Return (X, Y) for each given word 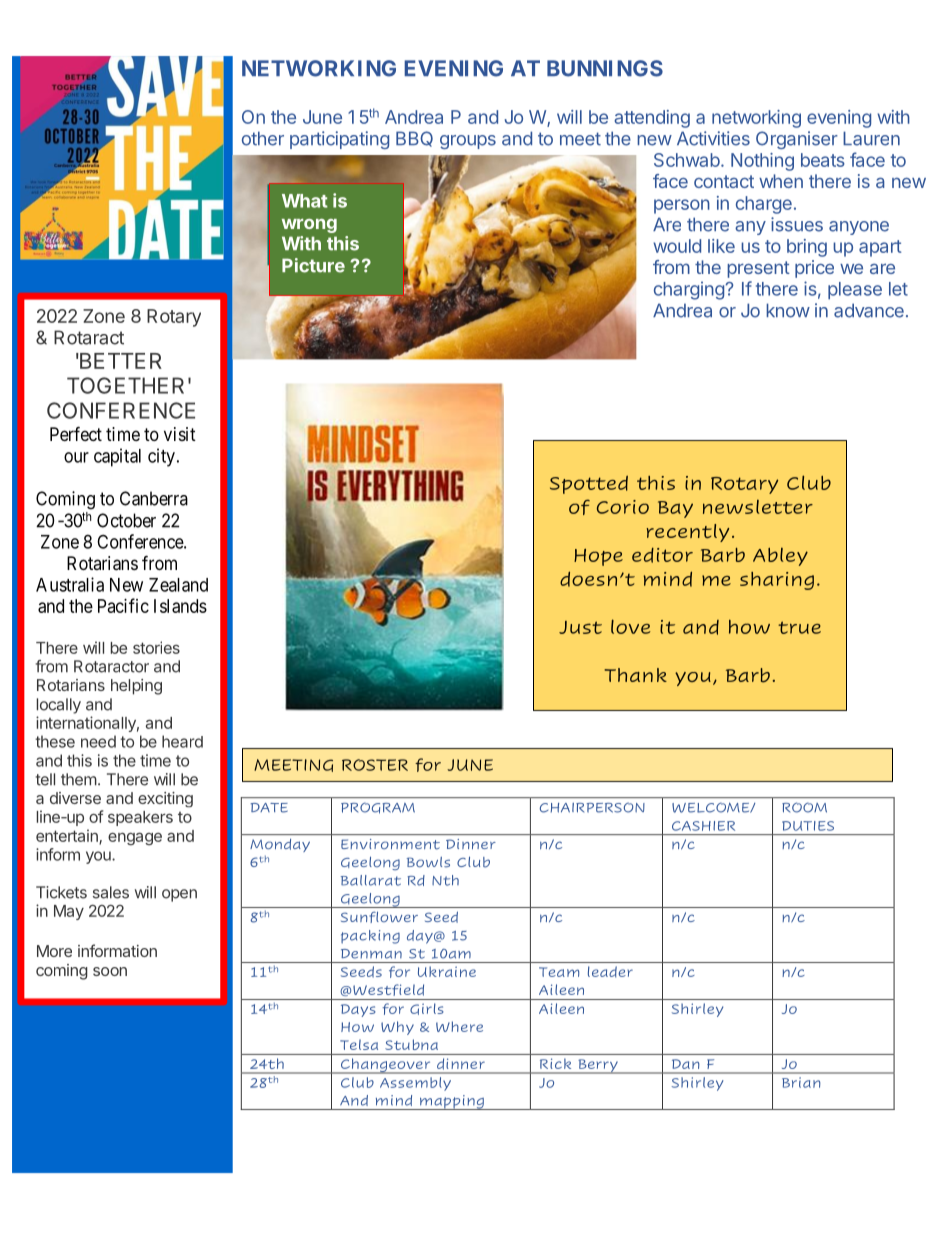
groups (468, 142)
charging (690, 290)
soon (110, 971)
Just (580, 627)
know (788, 310)
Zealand (178, 585)
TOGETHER (125, 385)
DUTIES (808, 826)
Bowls (428, 862)
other (263, 138)
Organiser (797, 140)
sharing (777, 581)
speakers (140, 818)
